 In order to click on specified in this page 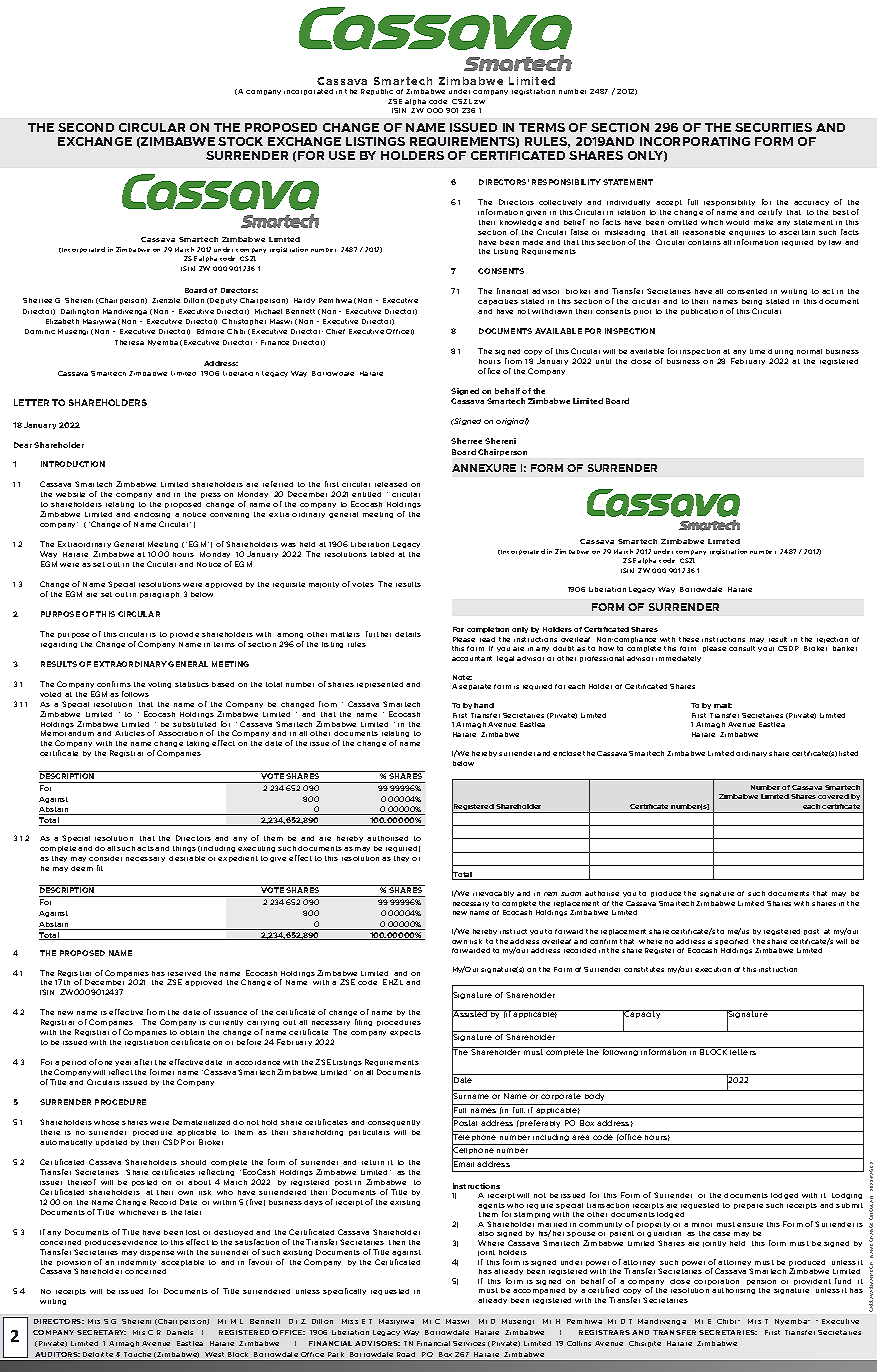, I will do `click(731, 942)`.
